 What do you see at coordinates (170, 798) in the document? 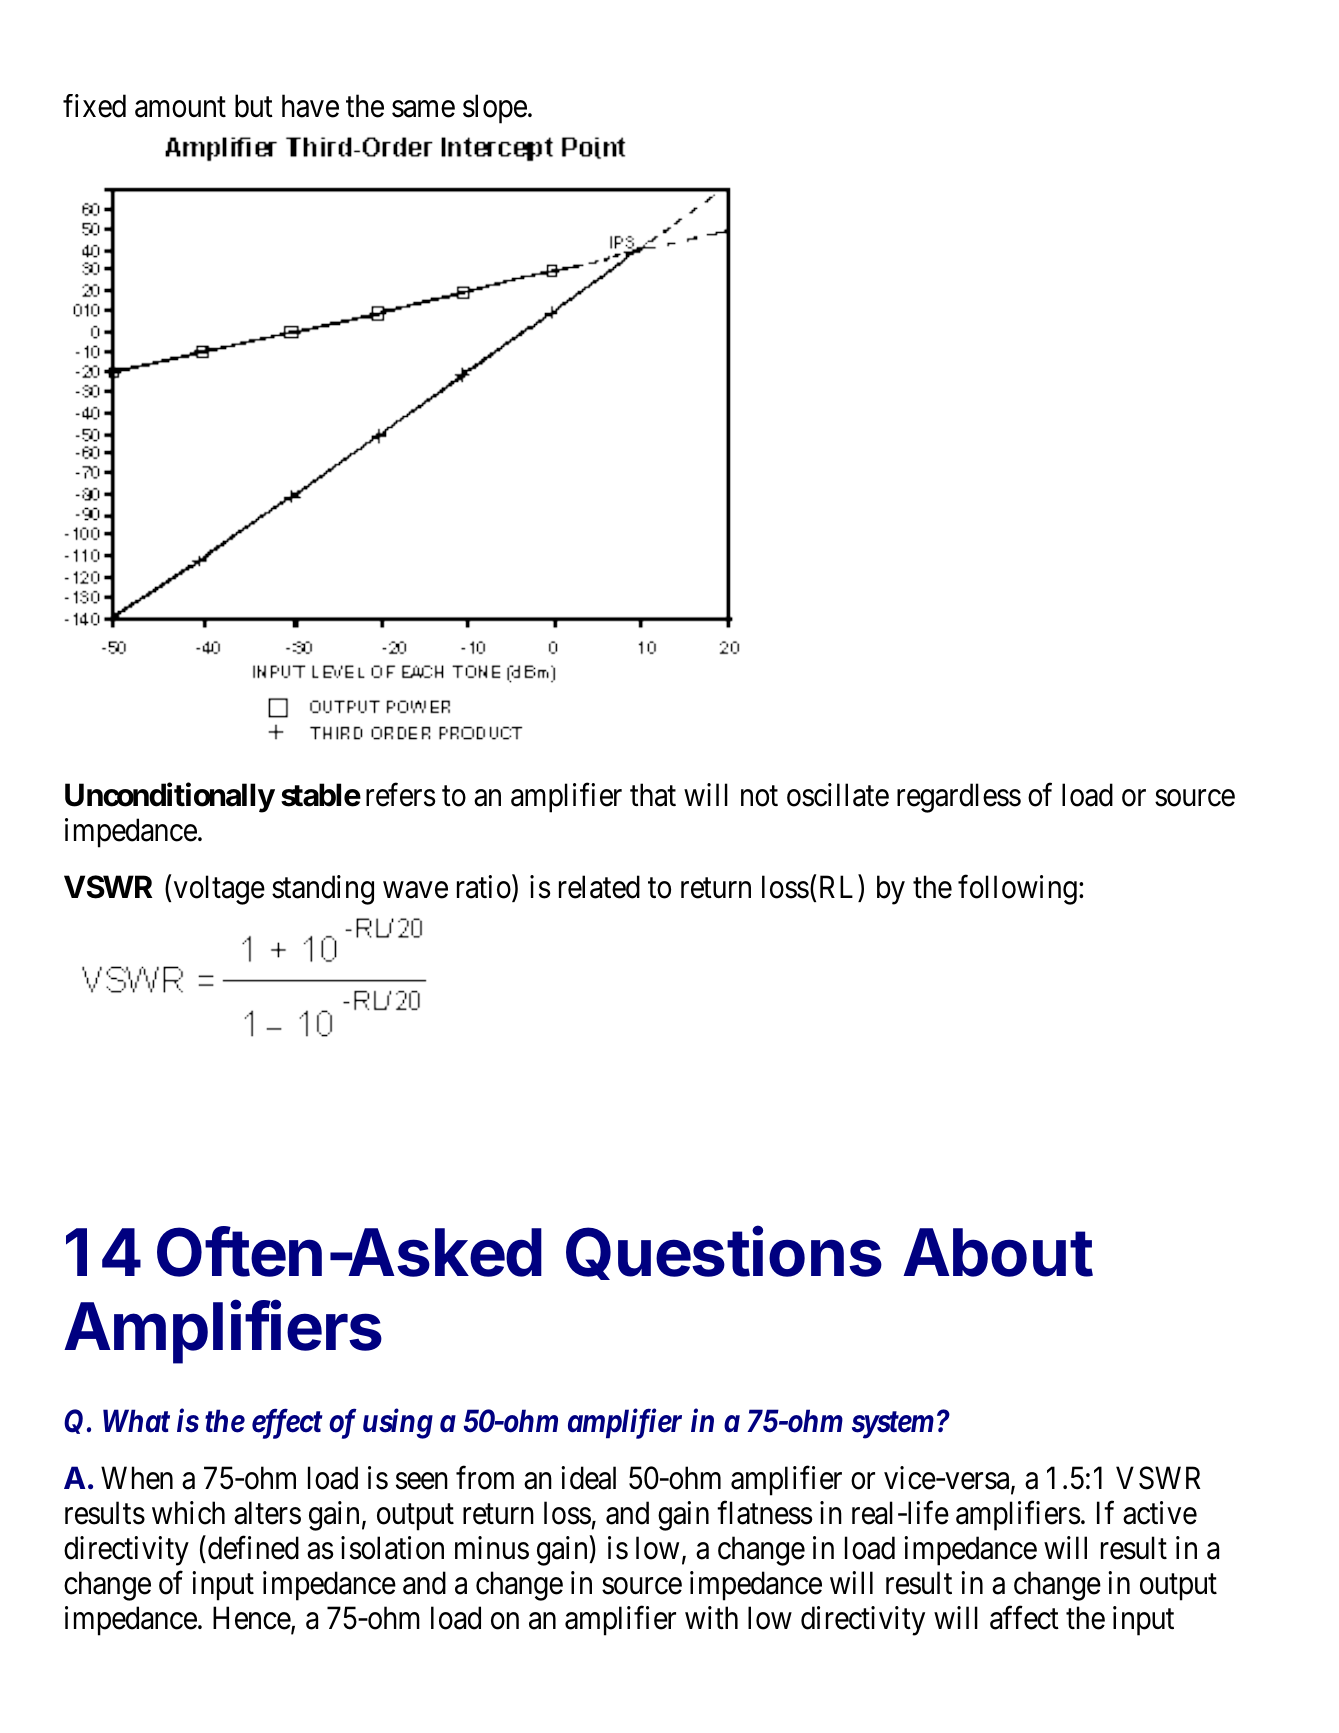
I see `Unconditionally` at bounding box center [170, 798].
